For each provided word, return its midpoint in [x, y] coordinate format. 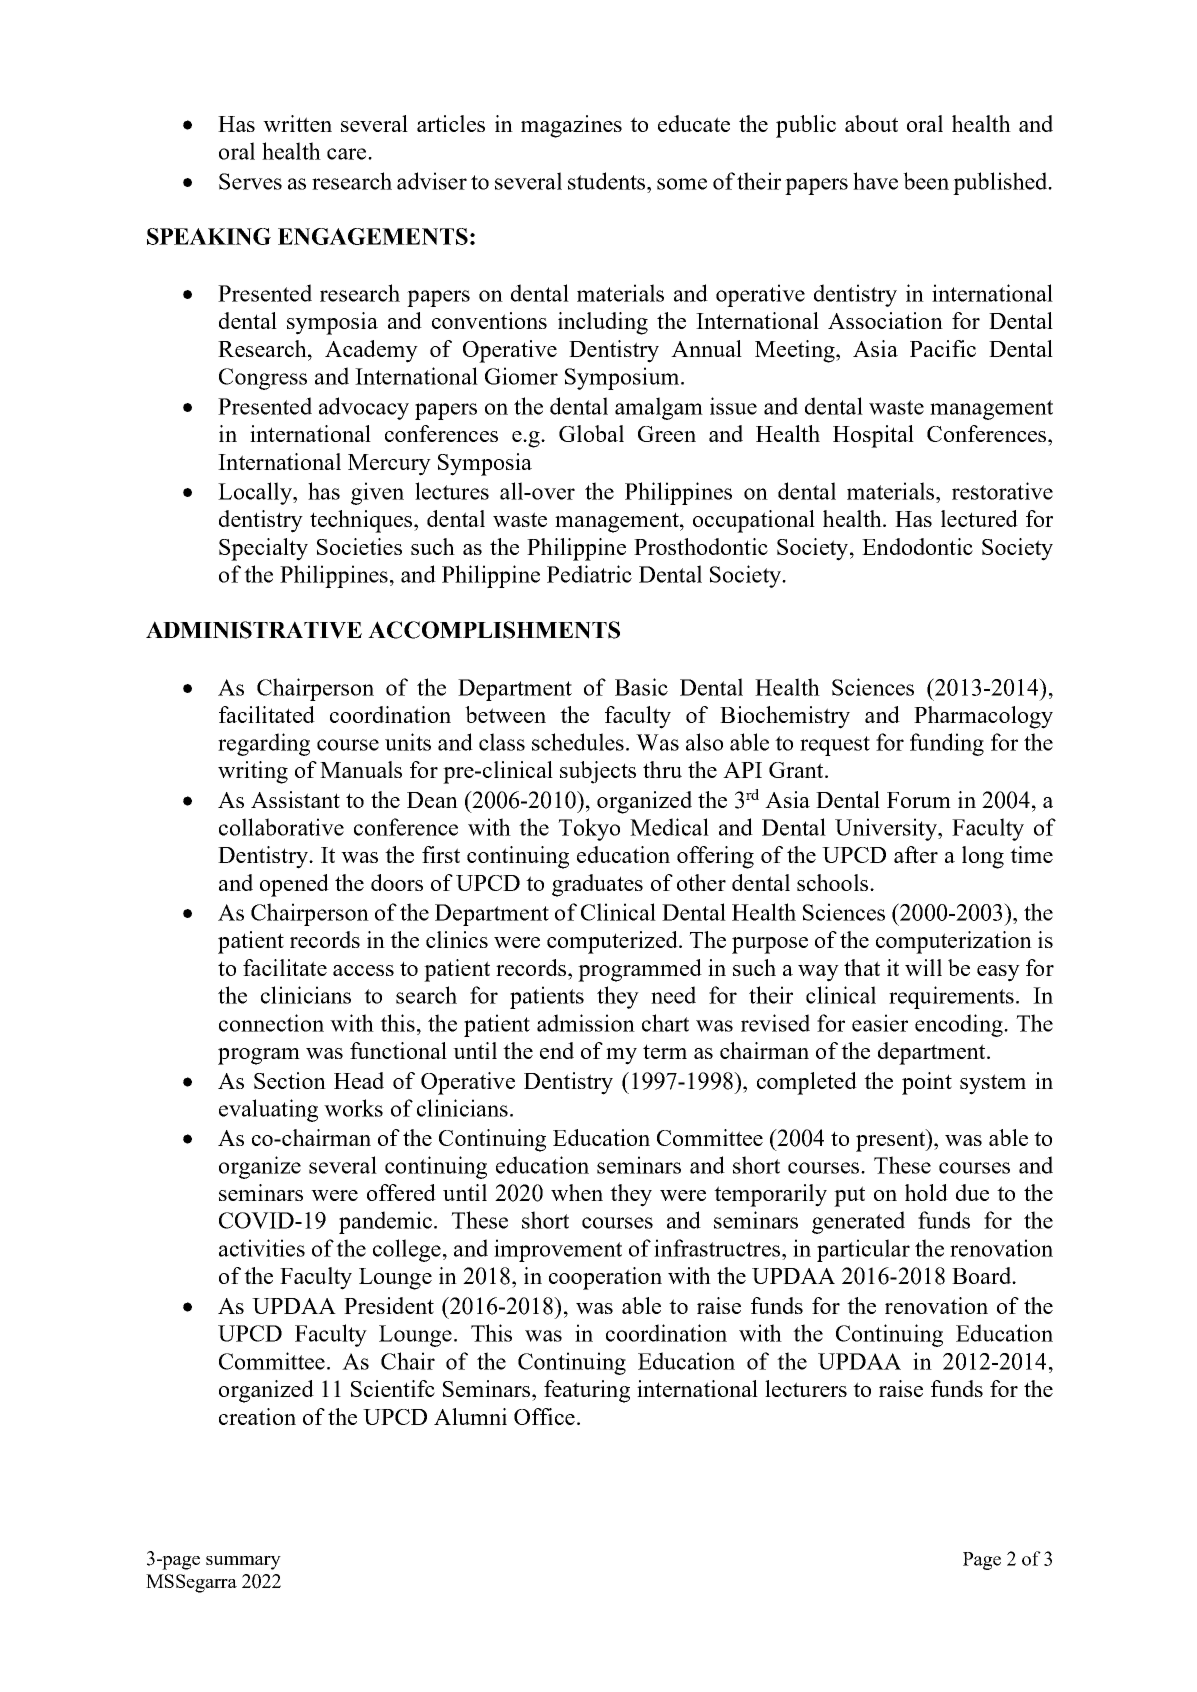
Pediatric [589, 574]
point [927, 1083]
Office [544, 1416]
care [348, 154]
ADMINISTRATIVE [254, 630]
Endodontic [917, 546]
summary [243, 1563]
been [926, 181]
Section [290, 1080]
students [608, 181]
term [665, 1051]
